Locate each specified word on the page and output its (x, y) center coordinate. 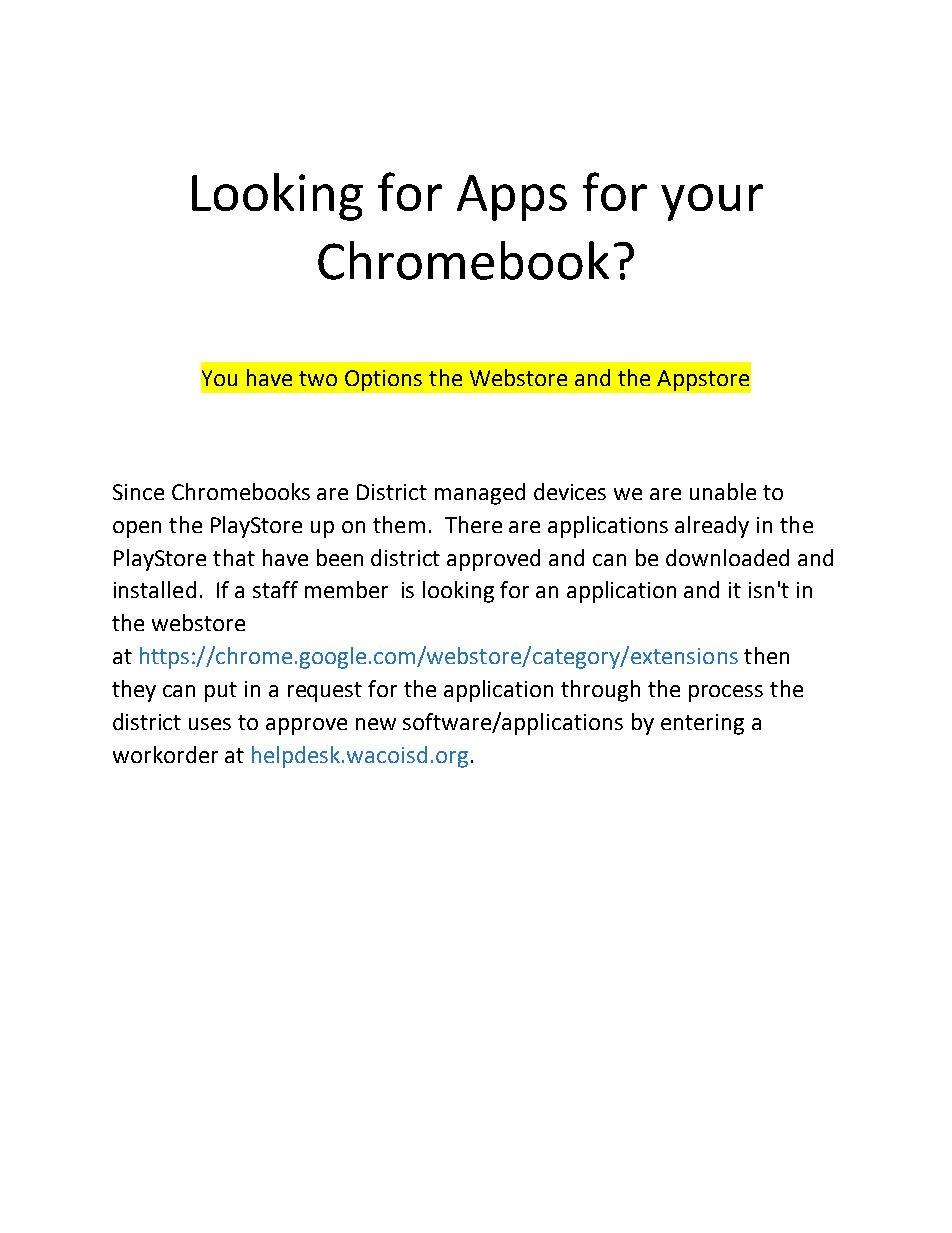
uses (210, 724)
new (376, 724)
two (318, 378)
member (346, 589)
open (137, 529)
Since (138, 492)
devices (570, 491)
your (712, 202)
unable (723, 491)
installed (155, 589)
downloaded (727, 557)
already (712, 527)
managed (480, 494)
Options (383, 380)
